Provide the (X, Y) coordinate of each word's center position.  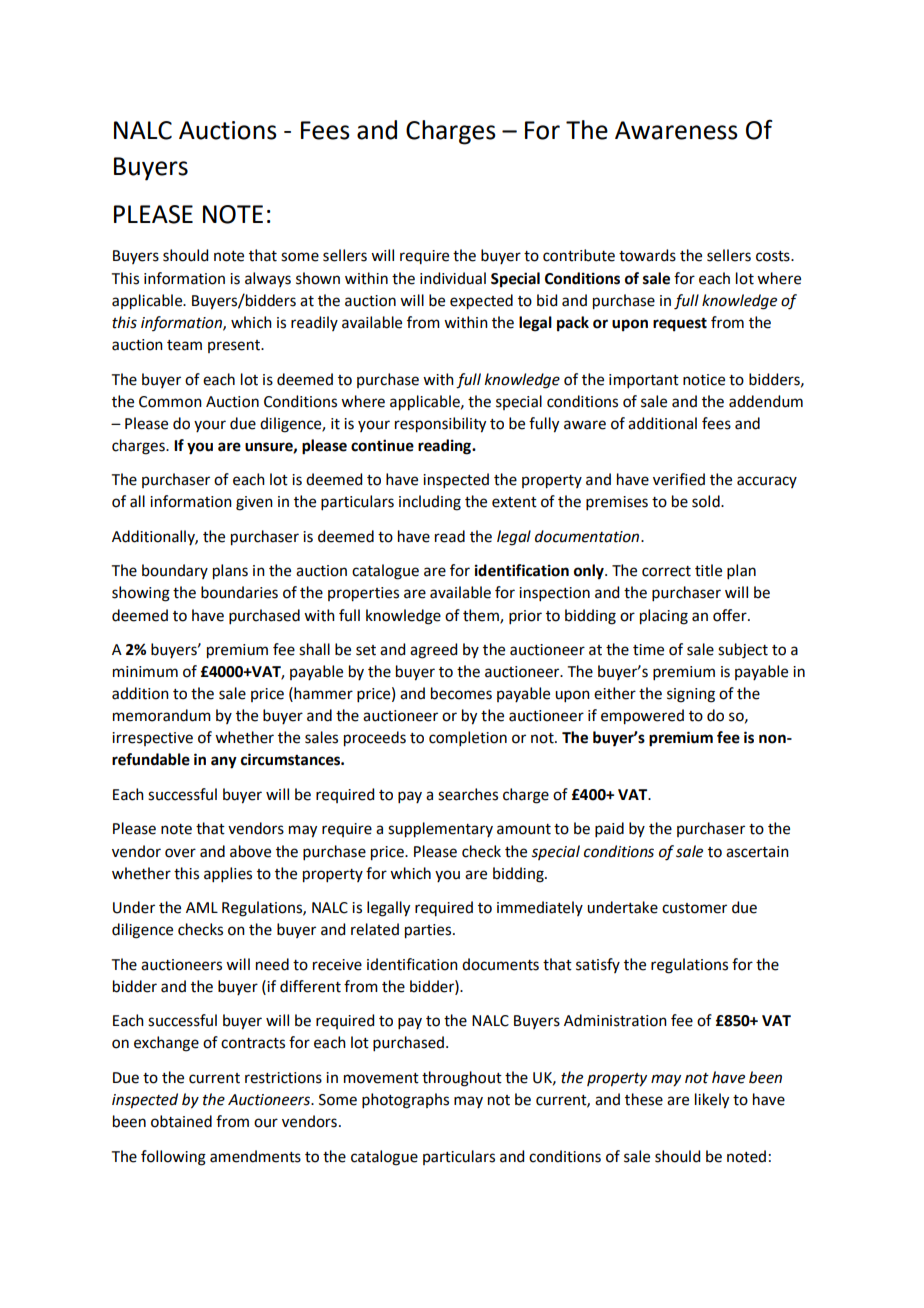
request (680, 325)
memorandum (162, 715)
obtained (181, 1121)
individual (453, 278)
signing (691, 695)
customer (694, 908)
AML (202, 907)
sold (707, 501)
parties (429, 931)
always (268, 279)
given (254, 503)
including (430, 503)
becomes (461, 693)
